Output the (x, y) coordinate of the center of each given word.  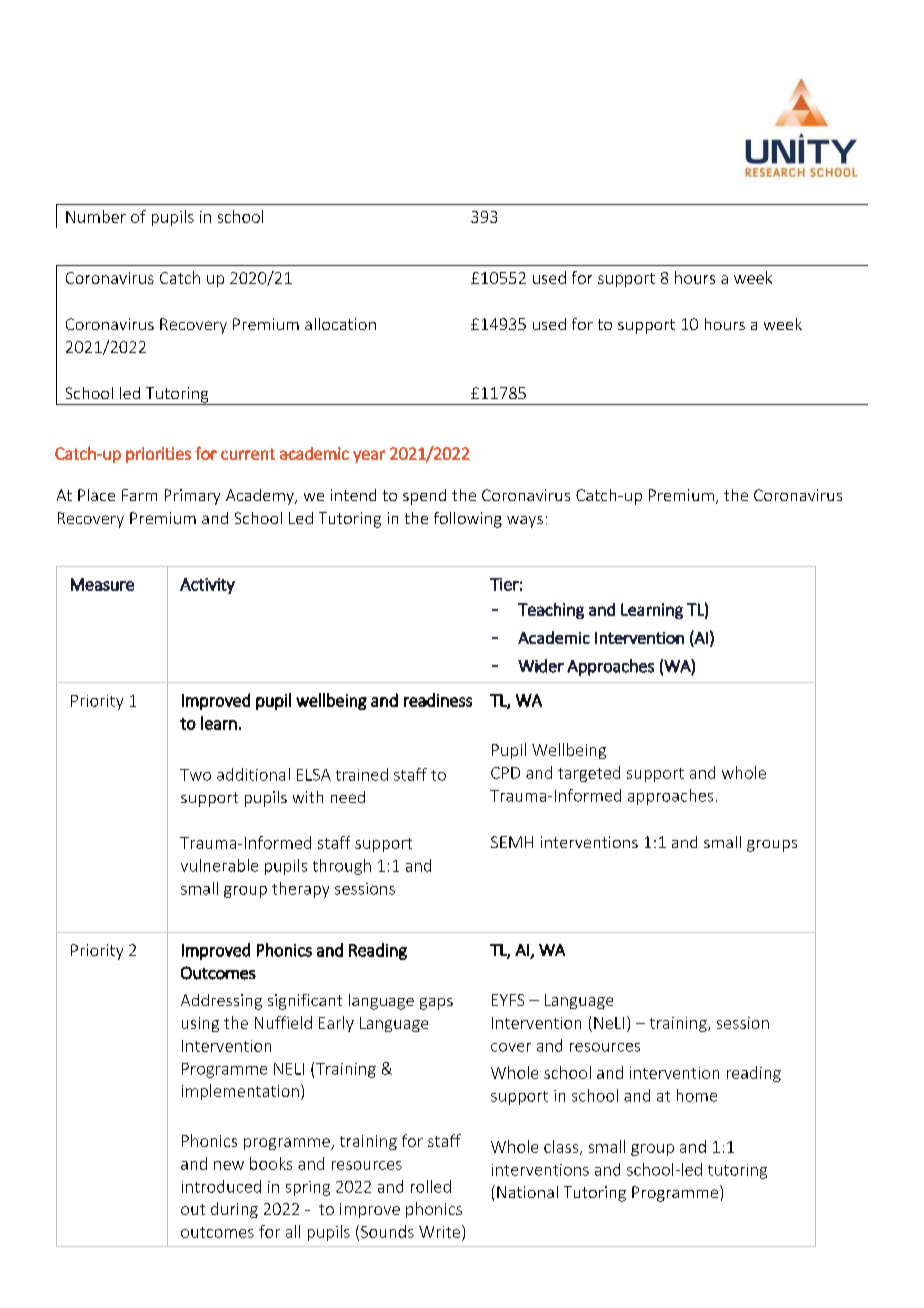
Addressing (221, 1002)
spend (424, 497)
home (697, 1095)
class (561, 1146)
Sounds (387, 1231)
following (468, 520)
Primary (192, 497)
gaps (436, 1004)
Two (195, 775)
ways (525, 522)
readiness (438, 700)
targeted (589, 774)
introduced (221, 1186)
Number (96, 216)
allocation (340, 324)
